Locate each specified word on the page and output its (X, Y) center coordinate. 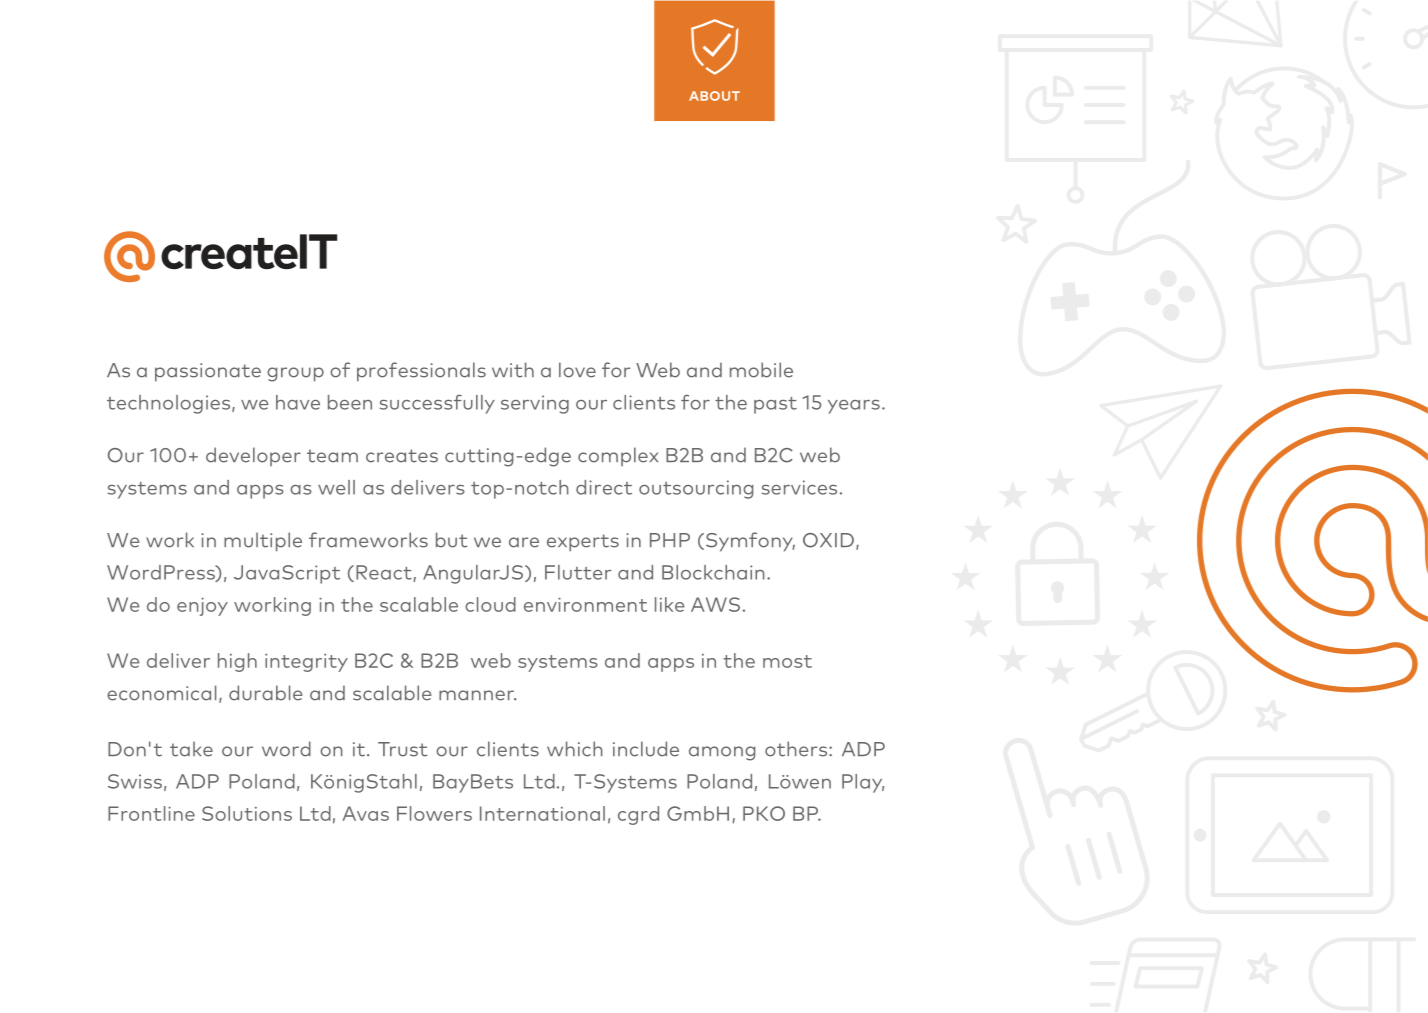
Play (863, 783)
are (524, 542)
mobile (761, 370)
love (577, 370)
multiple (263, 542)
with (513, 370)
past (775, 405)
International (542, 813)
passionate (208, 372)
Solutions (247, 813)
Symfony (750, 542)
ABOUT (714, 96)
